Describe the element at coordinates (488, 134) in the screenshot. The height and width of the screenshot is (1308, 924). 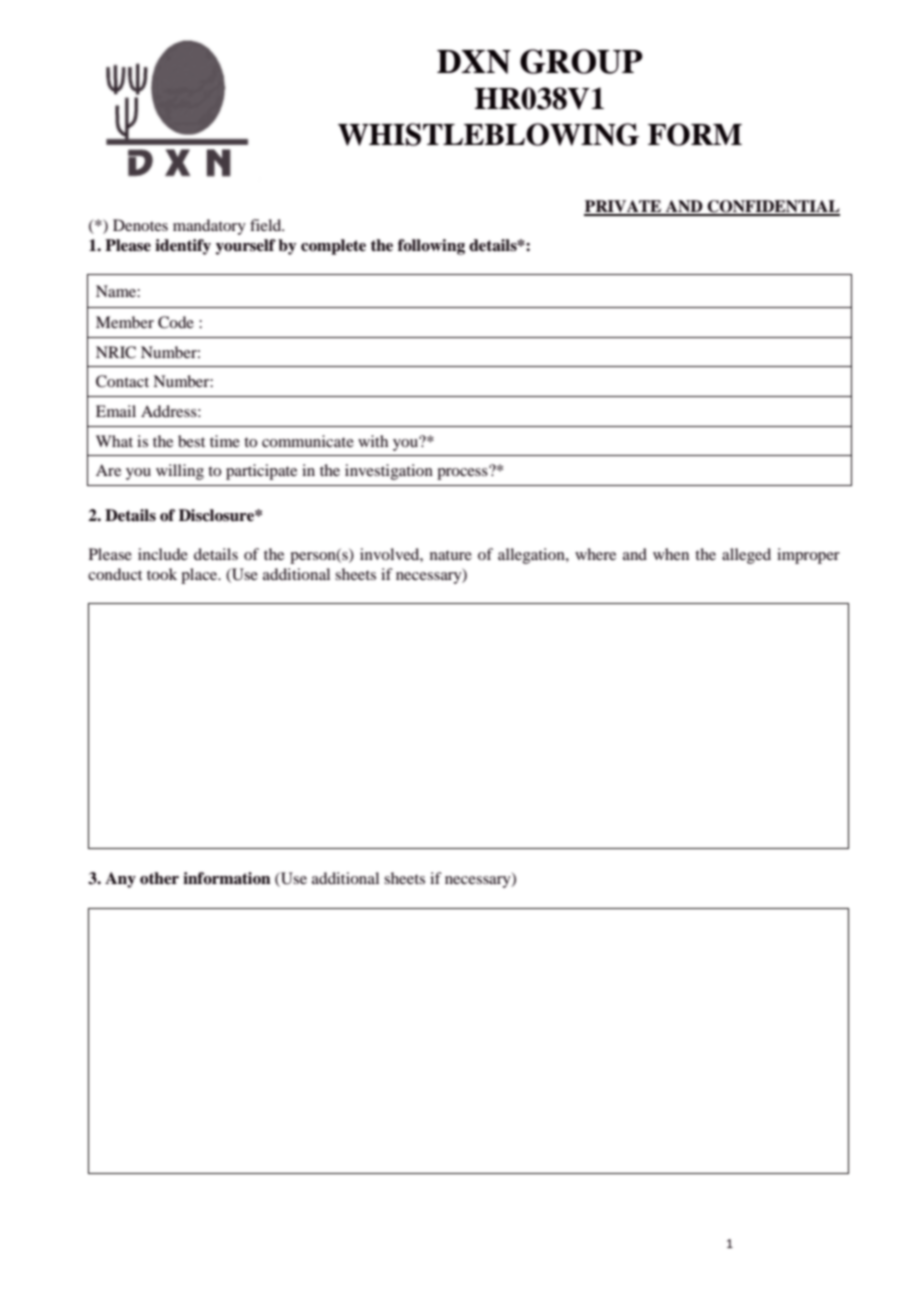
I see `WHISTLEBLOWING` at that location.
